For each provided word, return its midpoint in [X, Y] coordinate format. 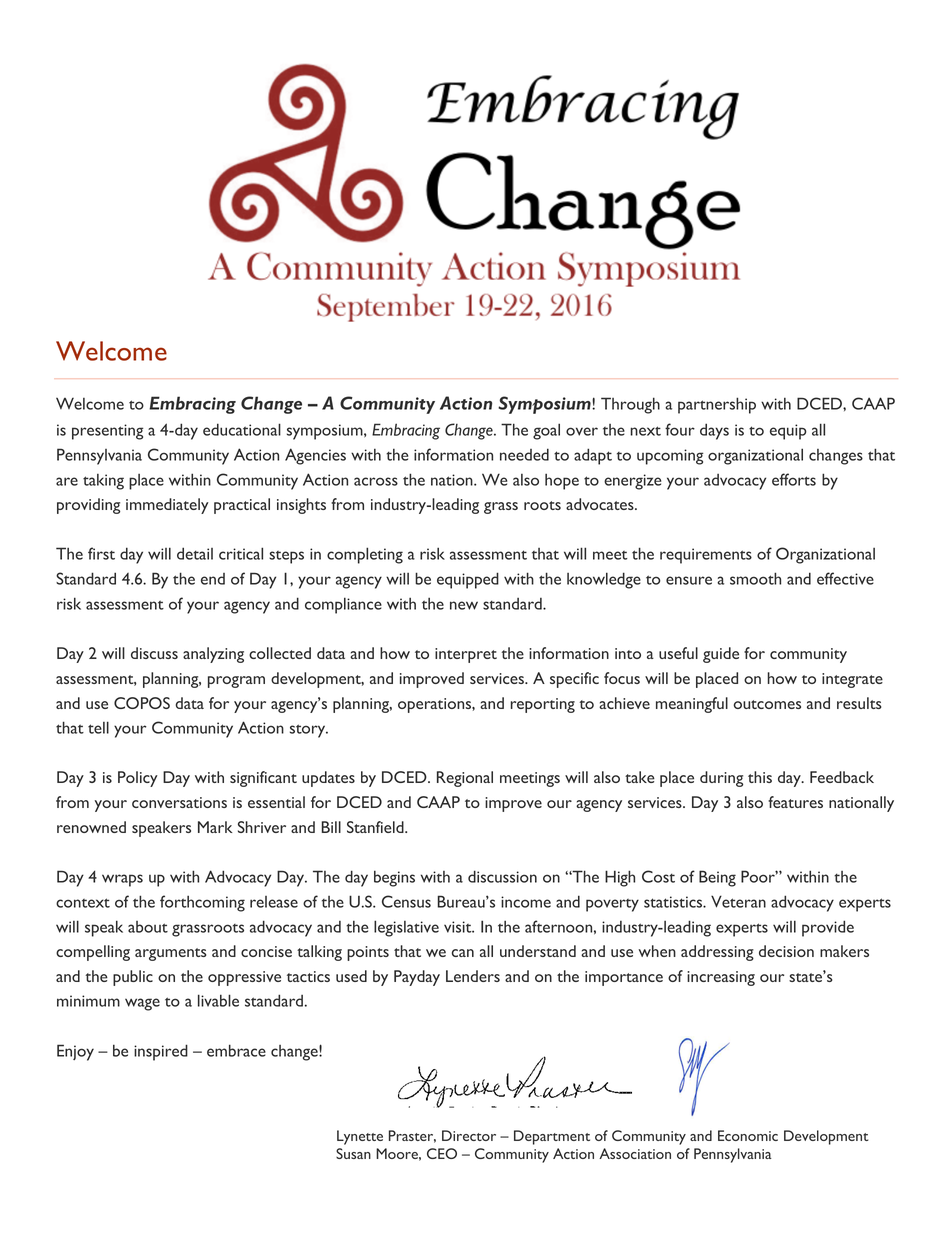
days [714, 431]
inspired [161, 1052]
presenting [108, 432]
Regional [465, 779]
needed [524, 454]
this [760, 777]
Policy [138, 779]
